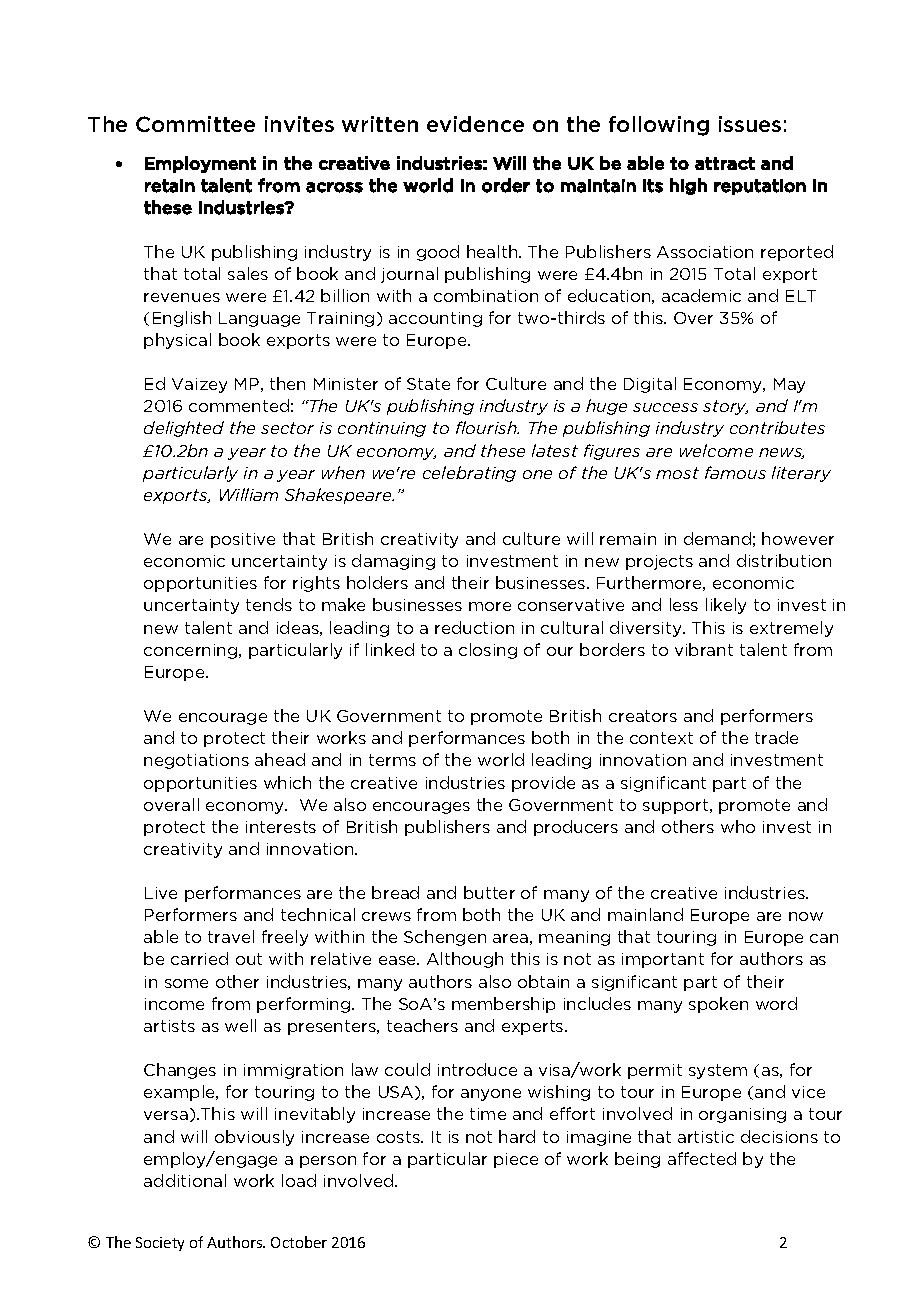  What do you see at coordinates (185, 1180) in the image?
I see `additional` at bounding box center [185, 1180].
